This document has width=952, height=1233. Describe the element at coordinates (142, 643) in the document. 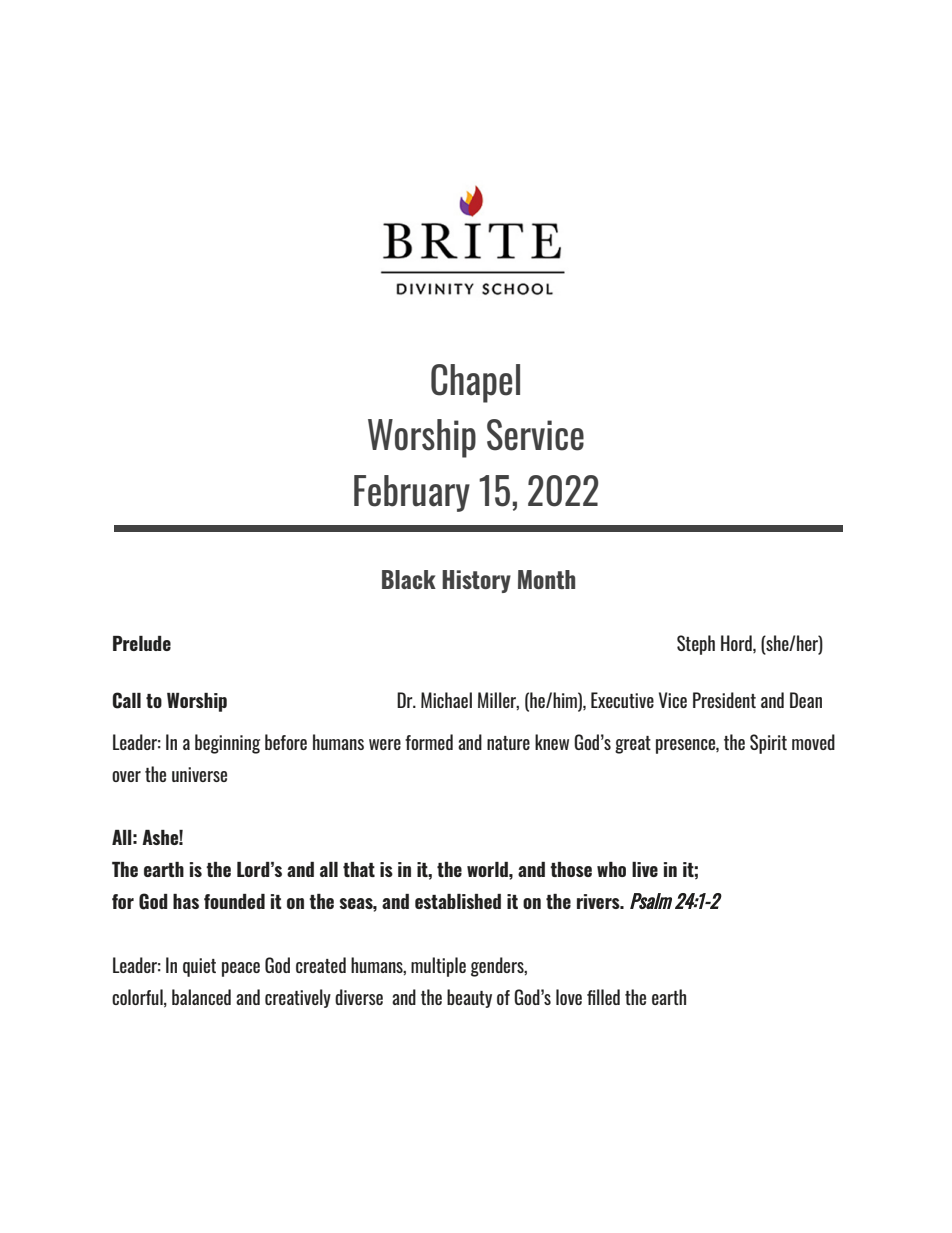

I see `Prelude` at that location.
